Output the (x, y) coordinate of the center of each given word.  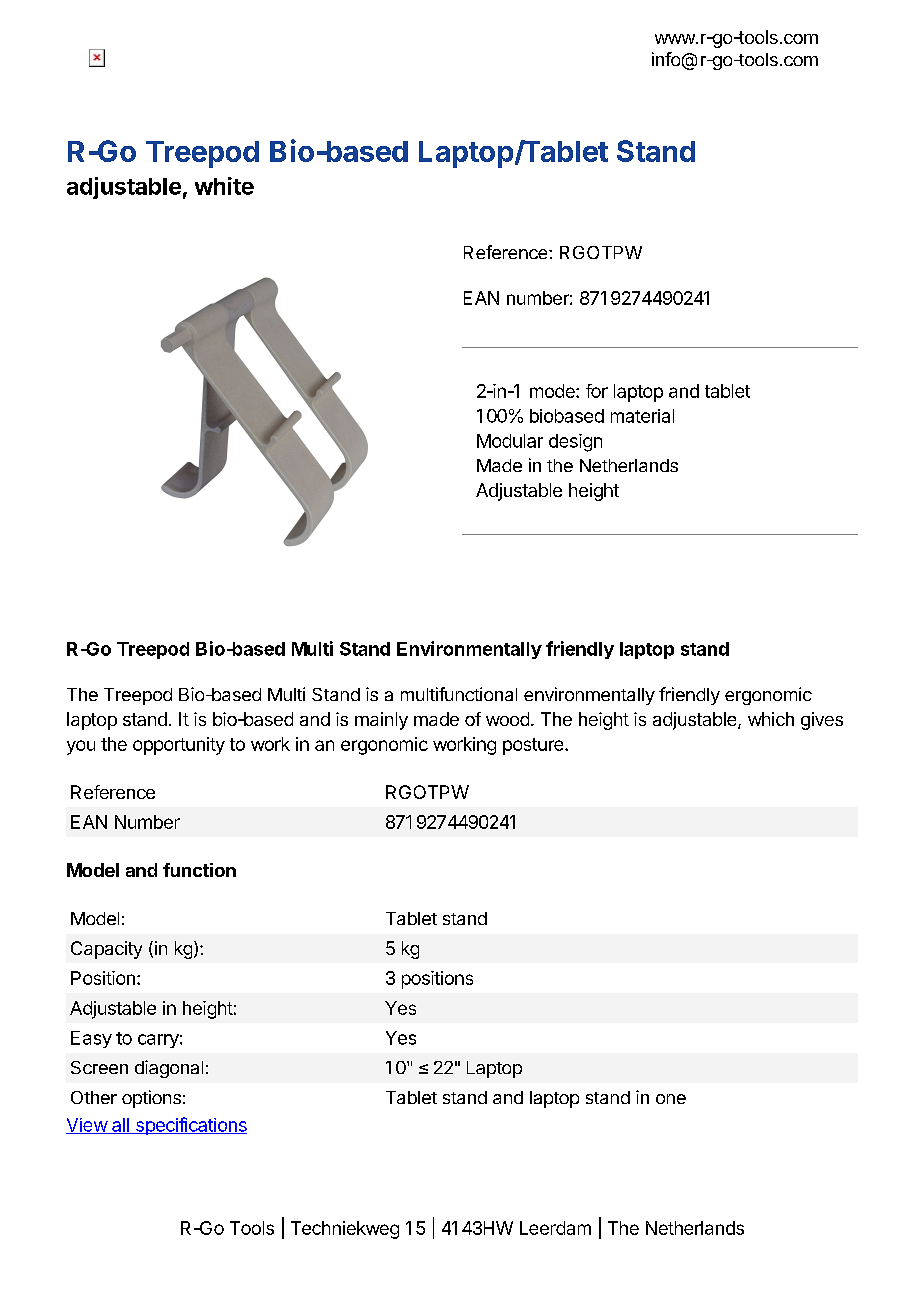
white (224, 186)
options (151, 1099)
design (575, 443)
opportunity (179, 746)
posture (534, 746)
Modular (510, 441)
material (642, 416)
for (597, 391)
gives (822, 721)
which (771, 719)
